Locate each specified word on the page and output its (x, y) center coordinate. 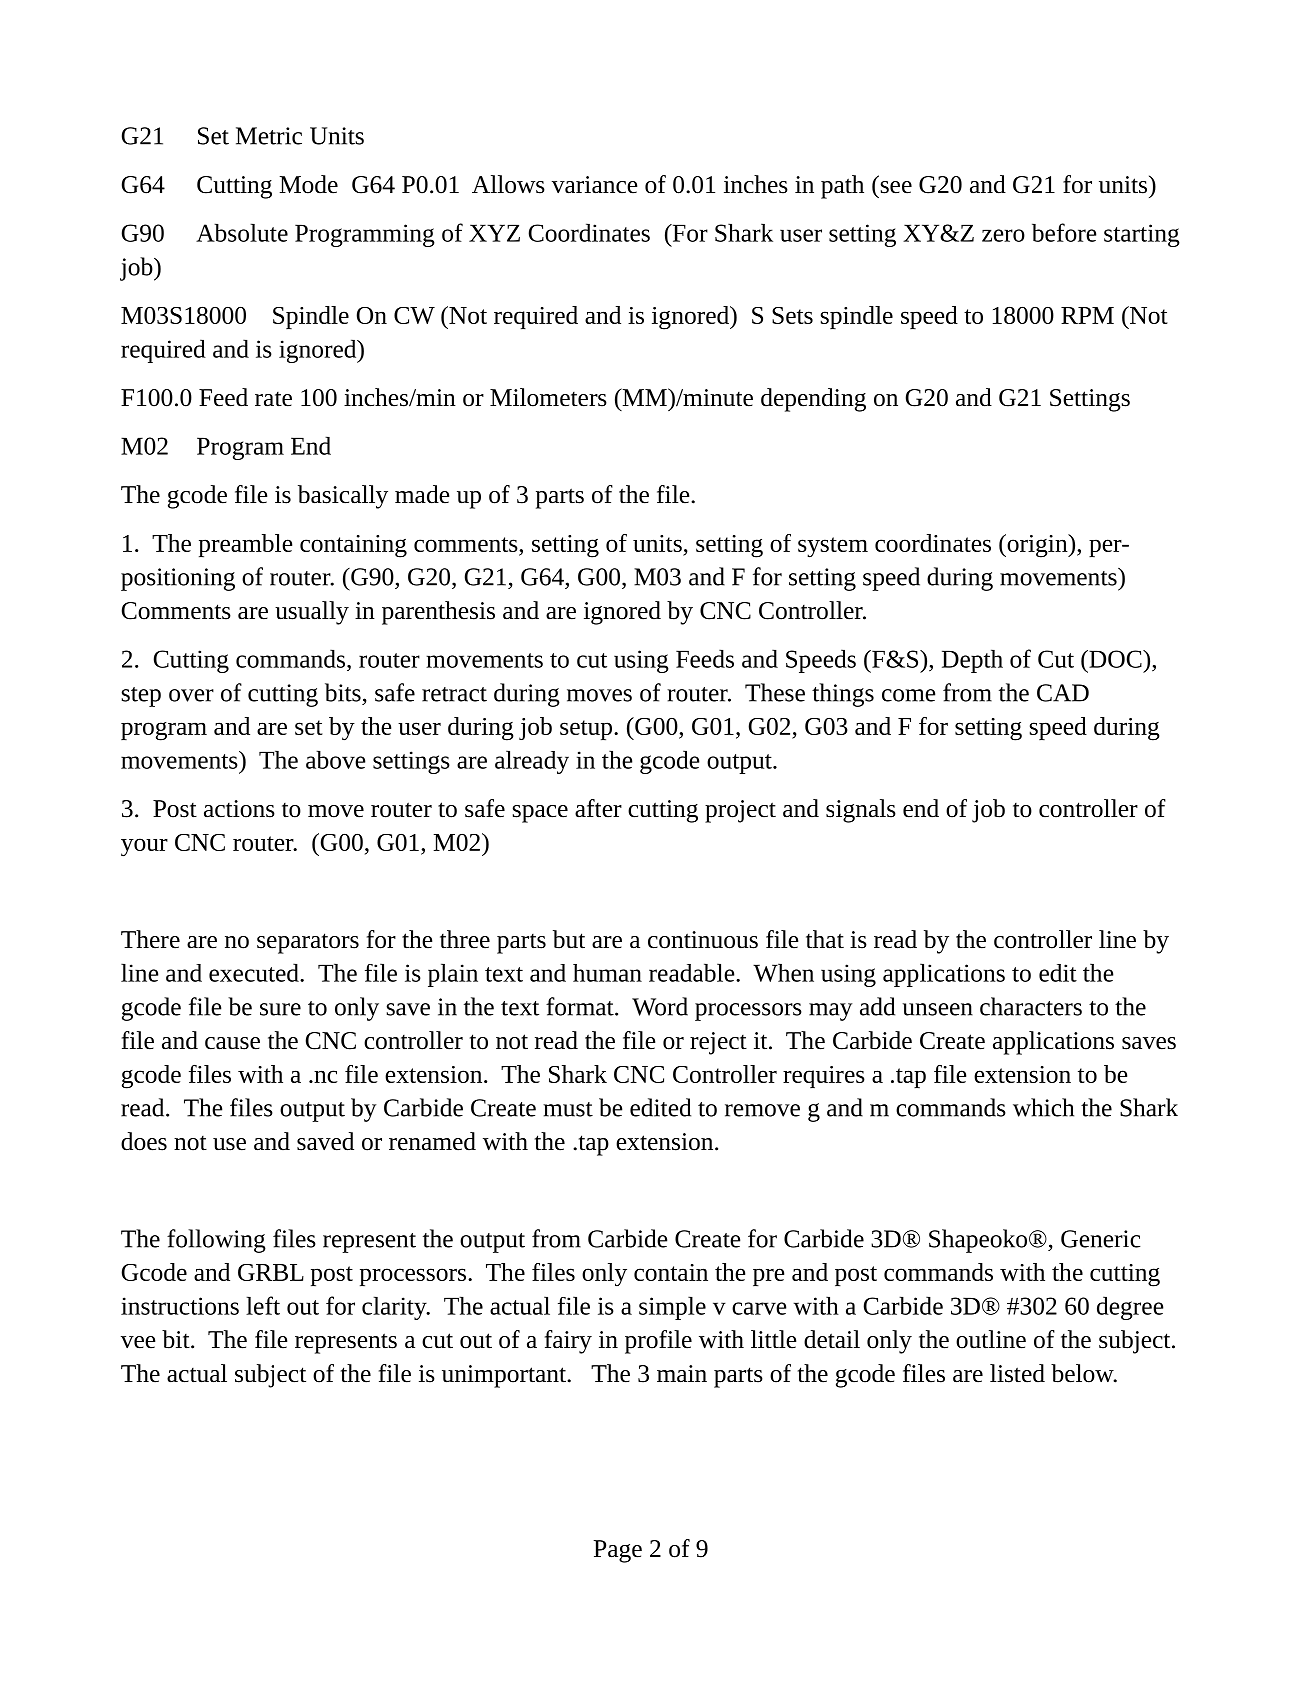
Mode (309, 184)
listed (1017, 1373)
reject (718, 1043)
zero (1003, 235)
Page (618, 1551)
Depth (972, 661)
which (1043, 1107)
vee (138, 1342)
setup (586, 730)
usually (312, 613)
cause (232, 1043)
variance (594, 185)
